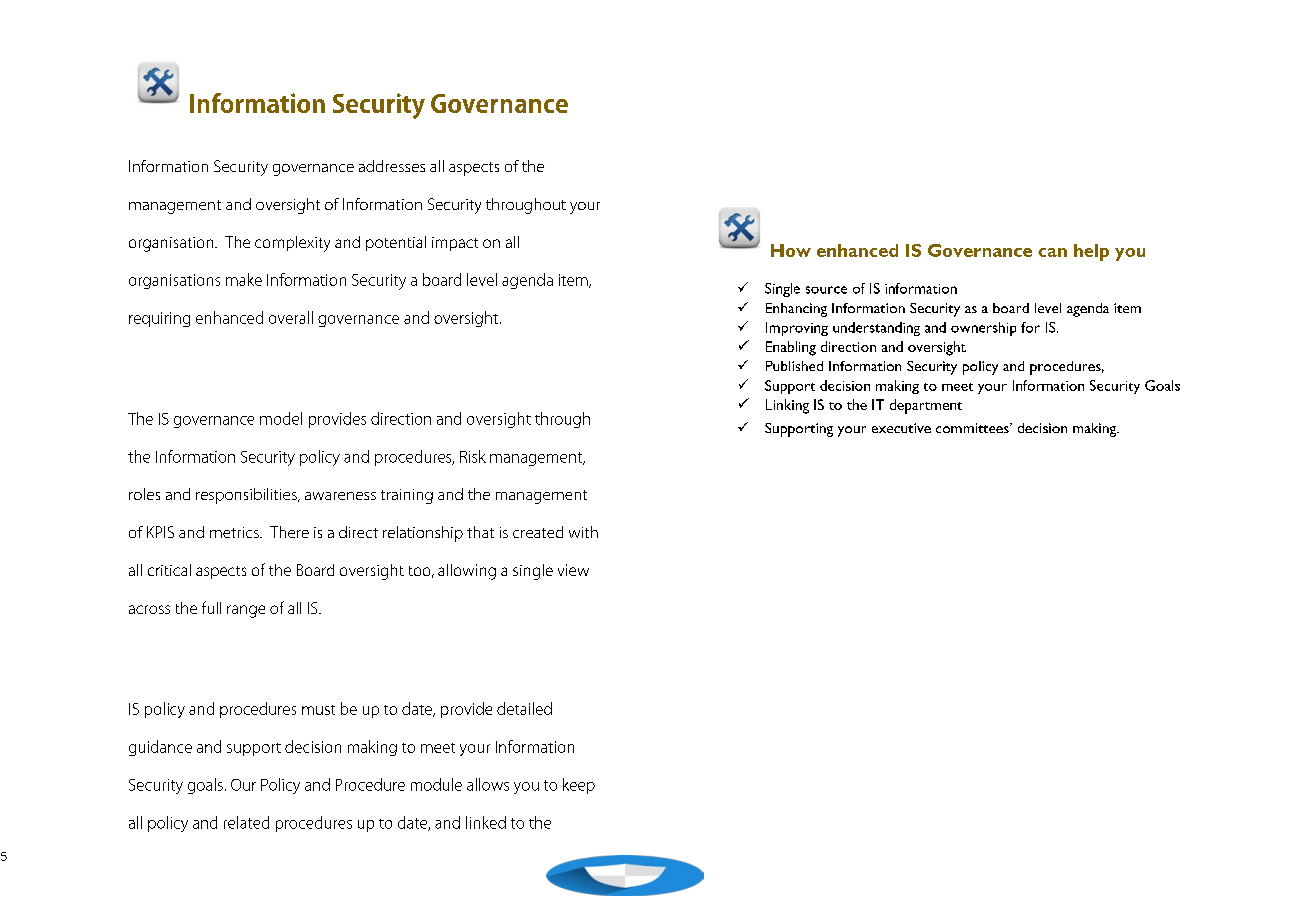 This document has width=1307, height=924. I want to click on impact, so click(455, 244).
